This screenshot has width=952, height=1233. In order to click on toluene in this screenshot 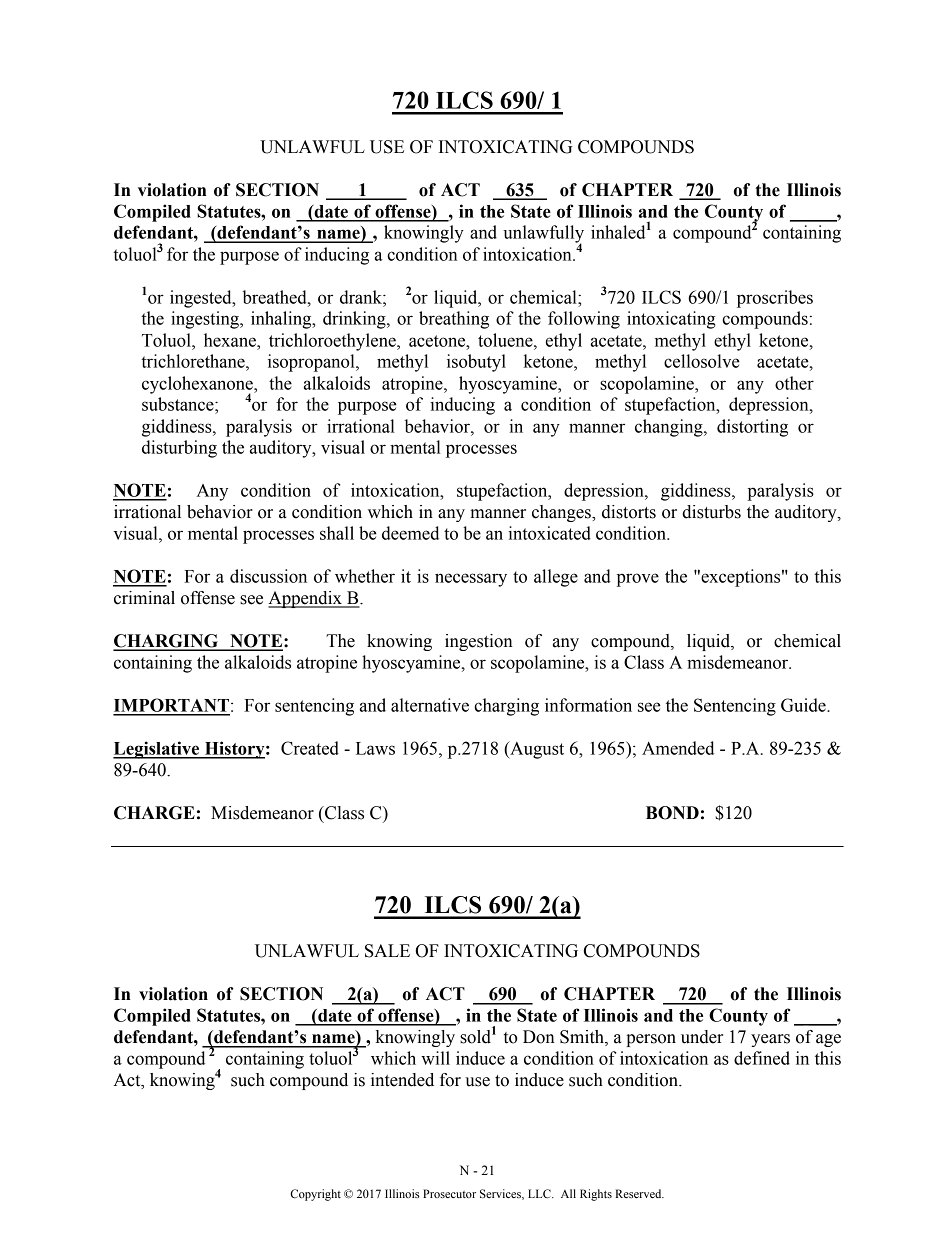, I will do `click(506, 340)`.
